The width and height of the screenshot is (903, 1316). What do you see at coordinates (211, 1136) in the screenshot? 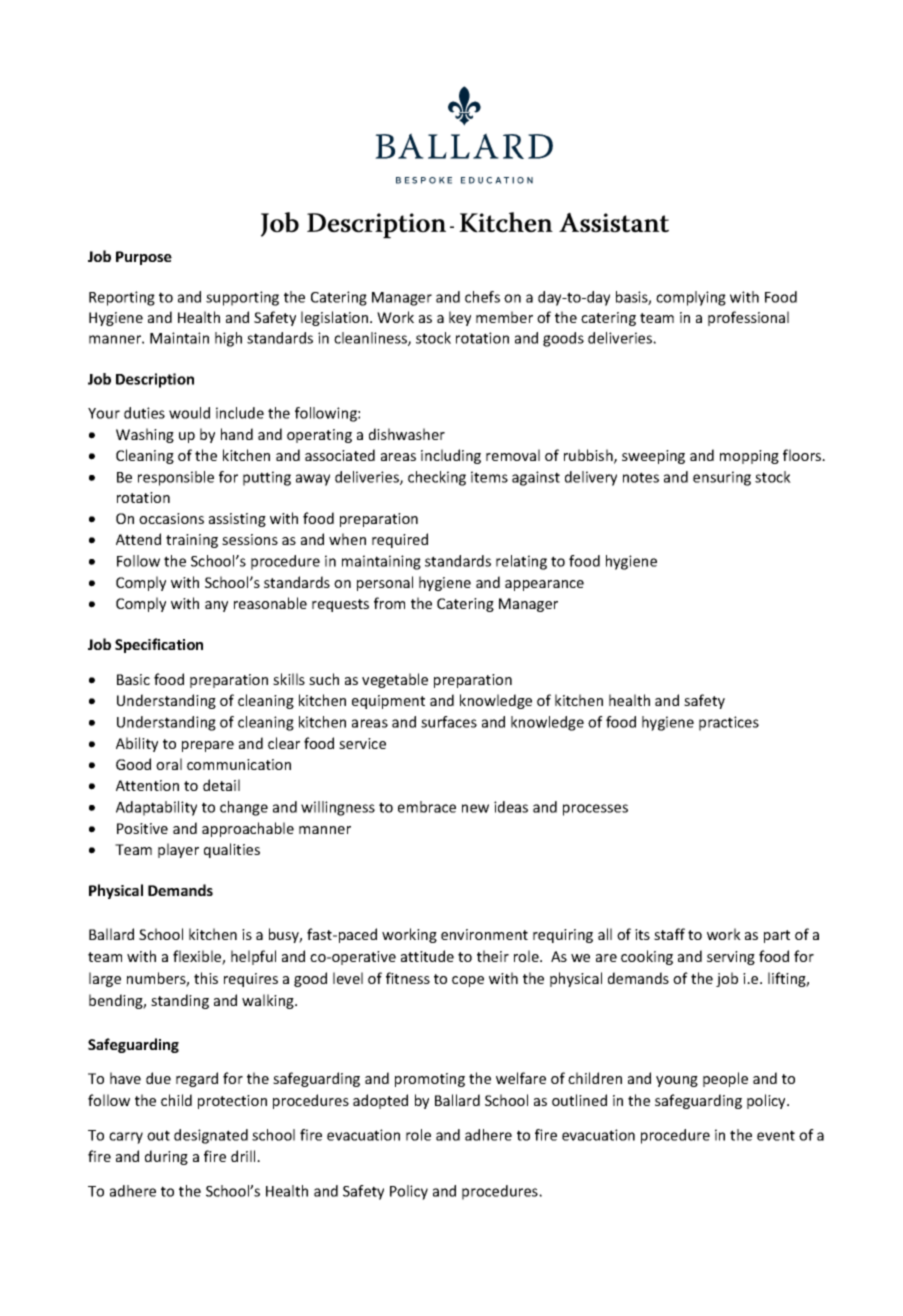
I see `designated` at bounding box center [211, 1136].
